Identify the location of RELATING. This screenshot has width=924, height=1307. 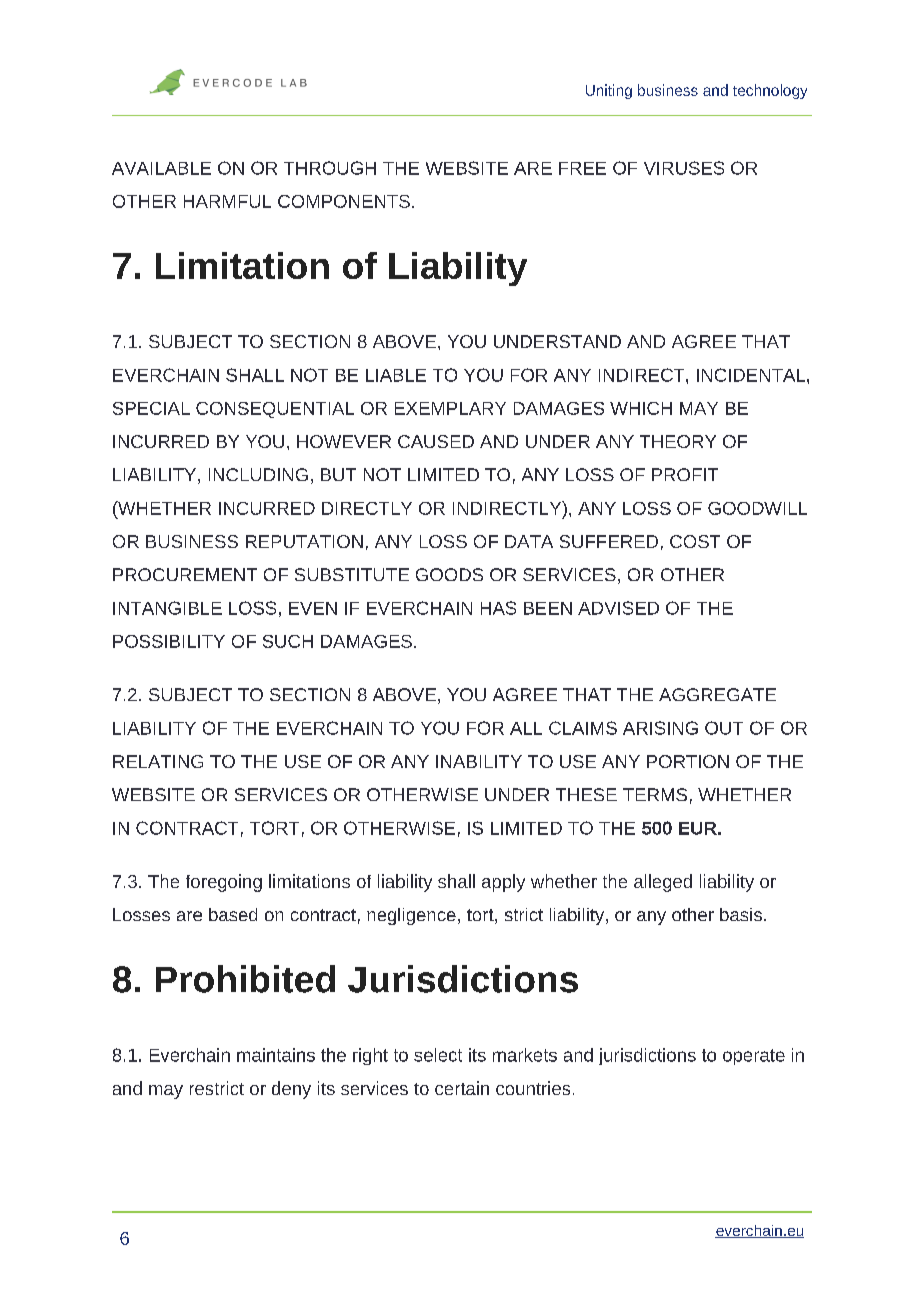
(158, 761).
